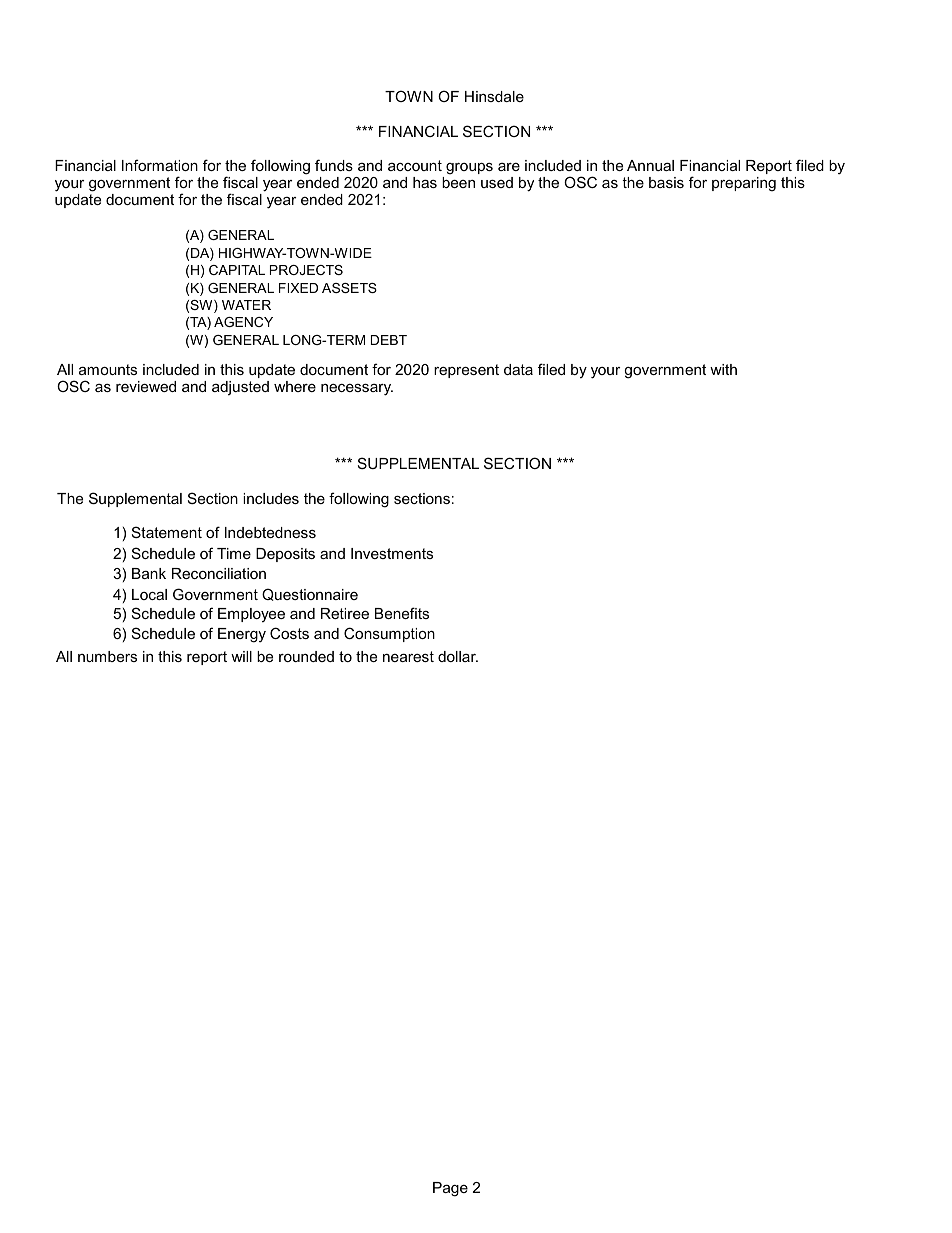  Describe the element at coordinates (392, 553) in the screenshot. I see `Investments` at that location.
